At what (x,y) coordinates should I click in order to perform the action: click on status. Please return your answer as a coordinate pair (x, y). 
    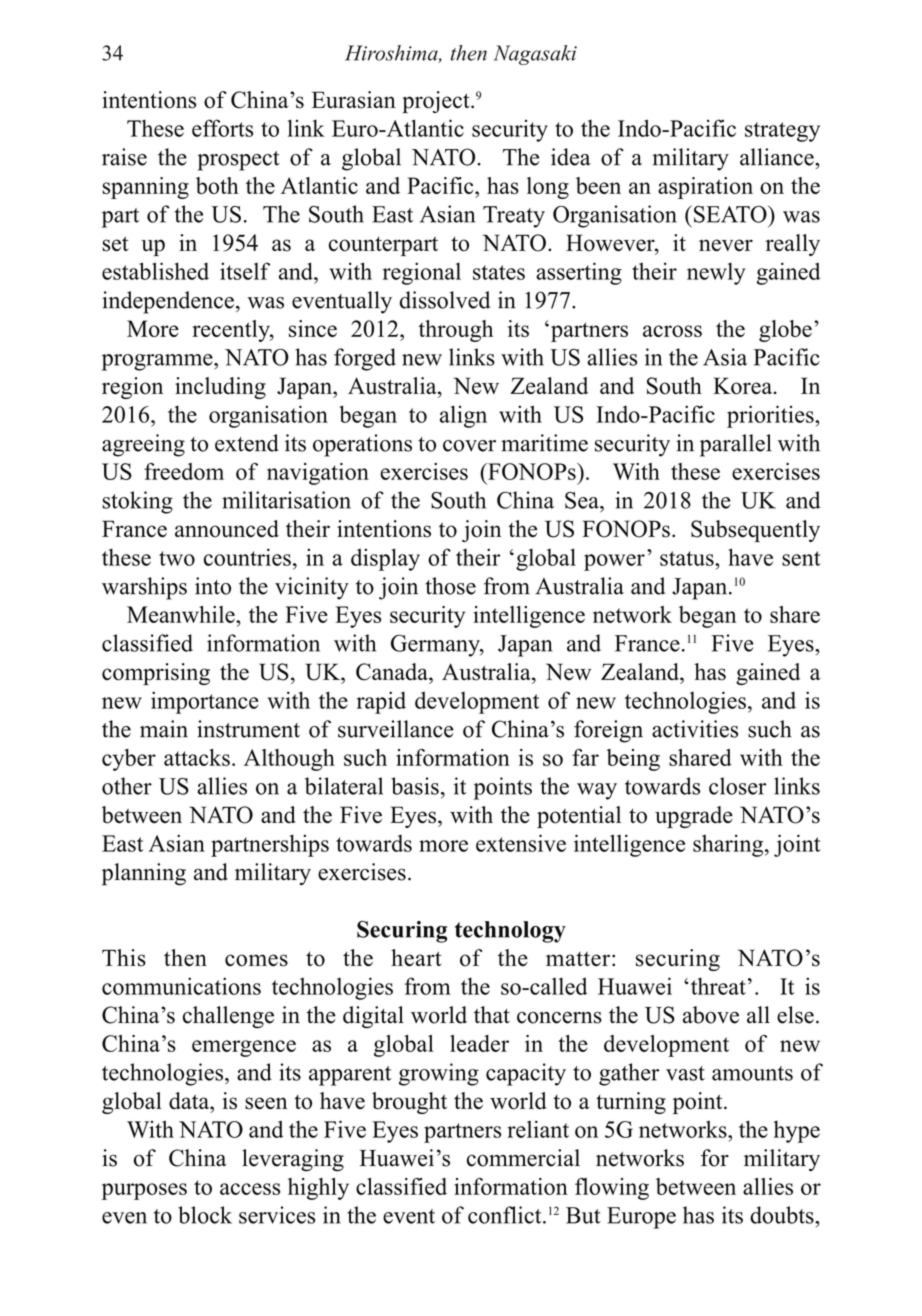
    Looking at the image, I should click on (688, 558).
